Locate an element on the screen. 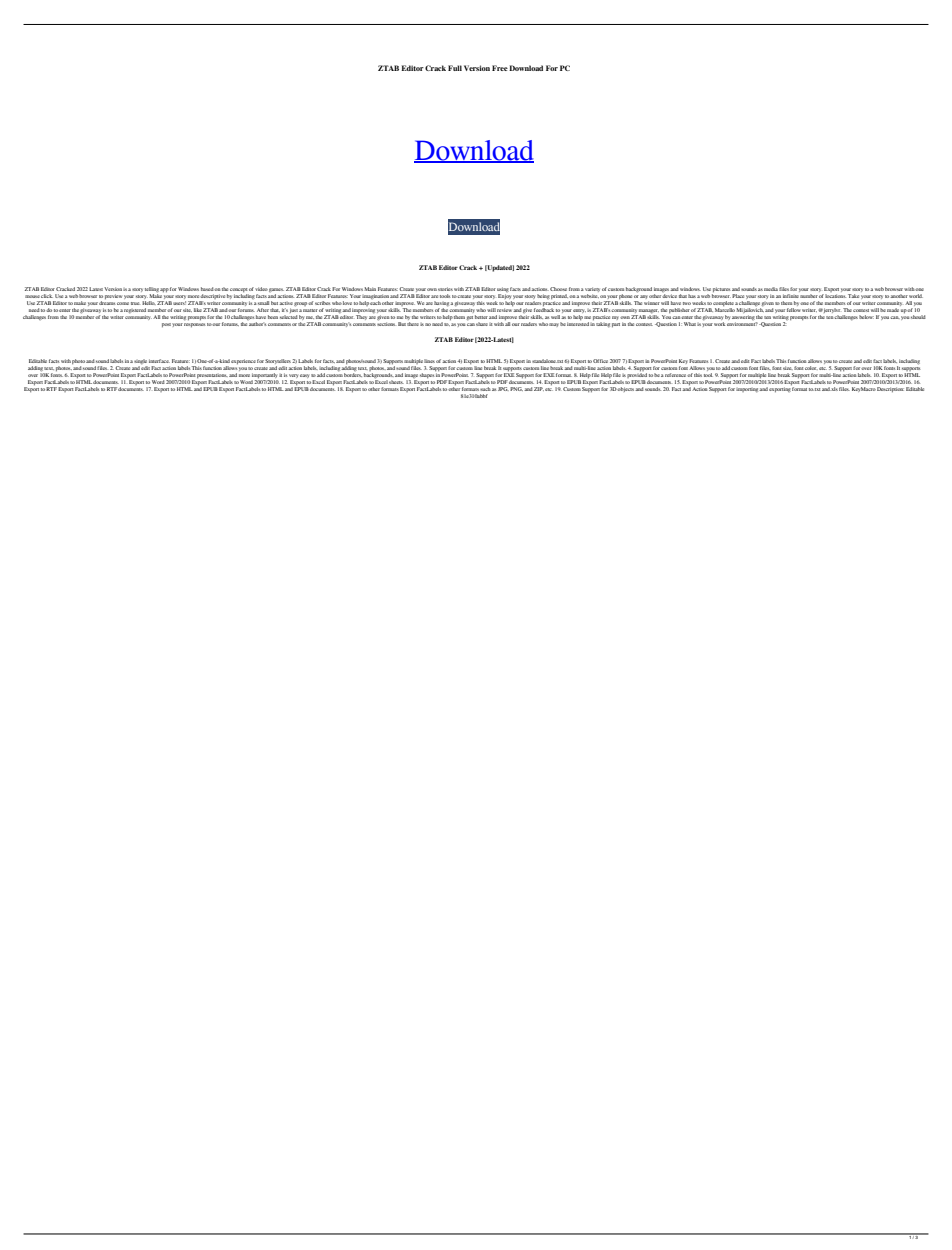 The height and width of the screenshot is (1250, 952). each is located at coordinates (376, 303).
